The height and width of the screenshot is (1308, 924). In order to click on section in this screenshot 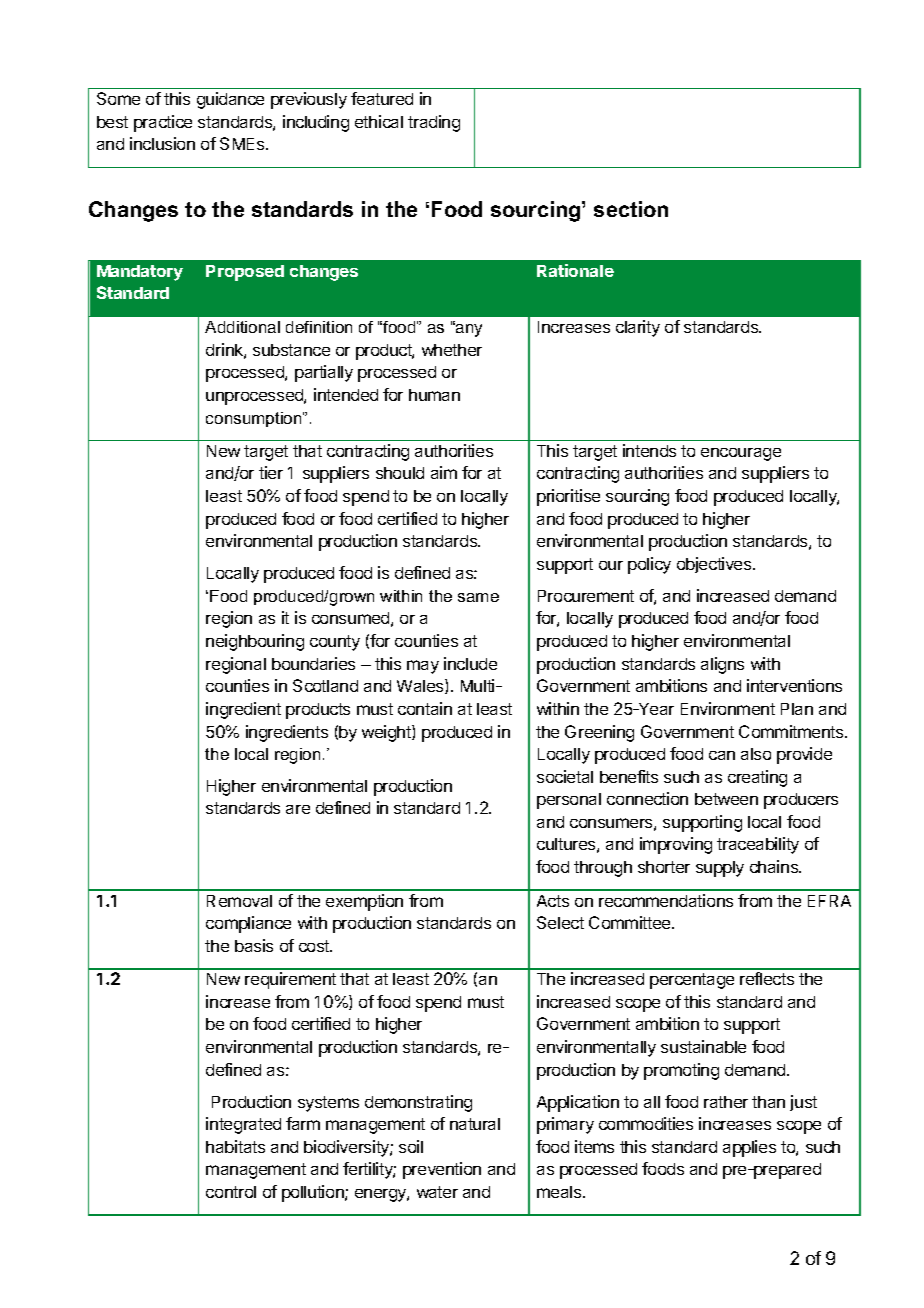, I will do `click(631, 209)`.
